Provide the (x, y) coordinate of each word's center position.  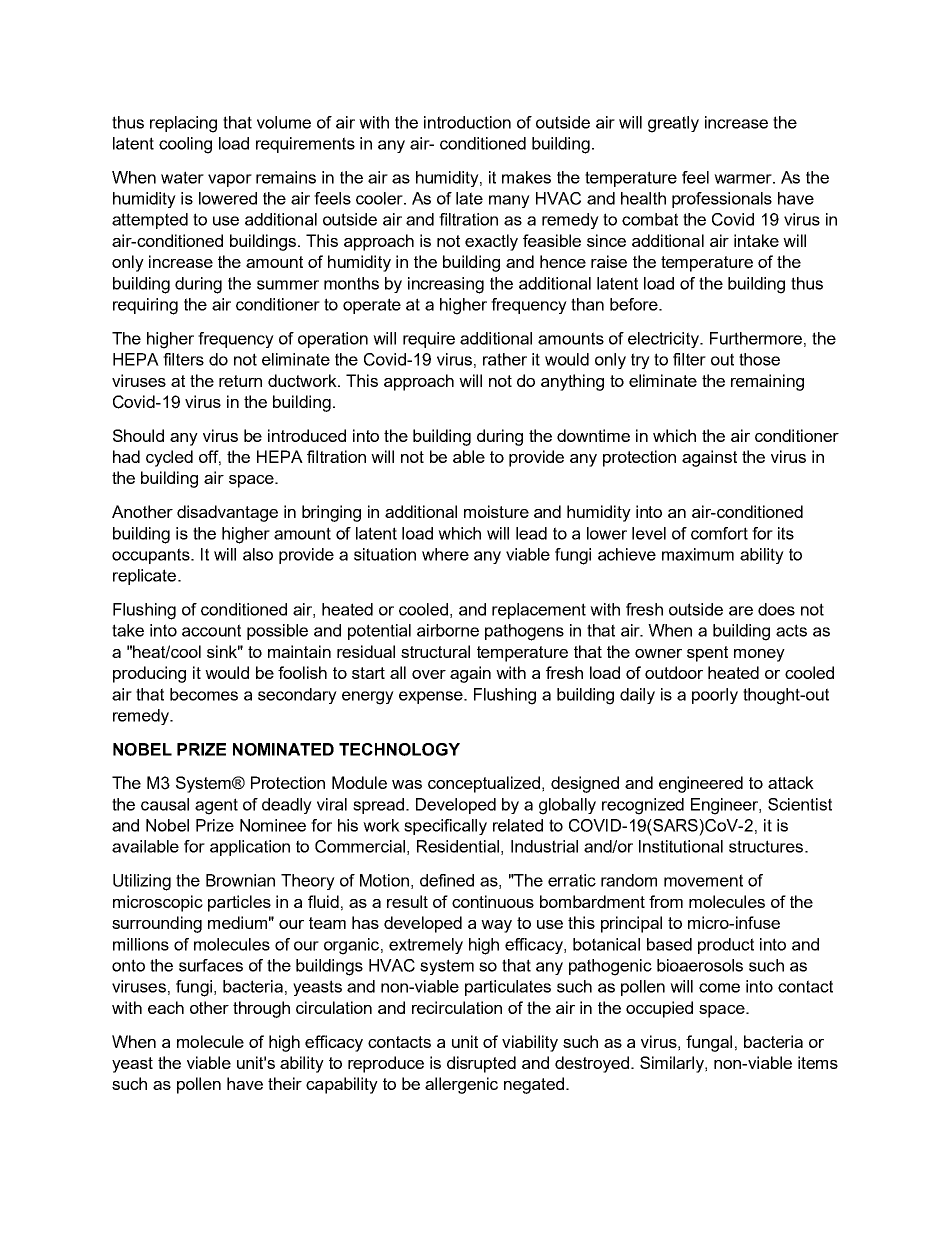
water (182, 177)
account (211, 630)
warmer (744, 179)
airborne (448, 630)
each (166, 1007)
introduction (467, 122)
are (741, 611)
